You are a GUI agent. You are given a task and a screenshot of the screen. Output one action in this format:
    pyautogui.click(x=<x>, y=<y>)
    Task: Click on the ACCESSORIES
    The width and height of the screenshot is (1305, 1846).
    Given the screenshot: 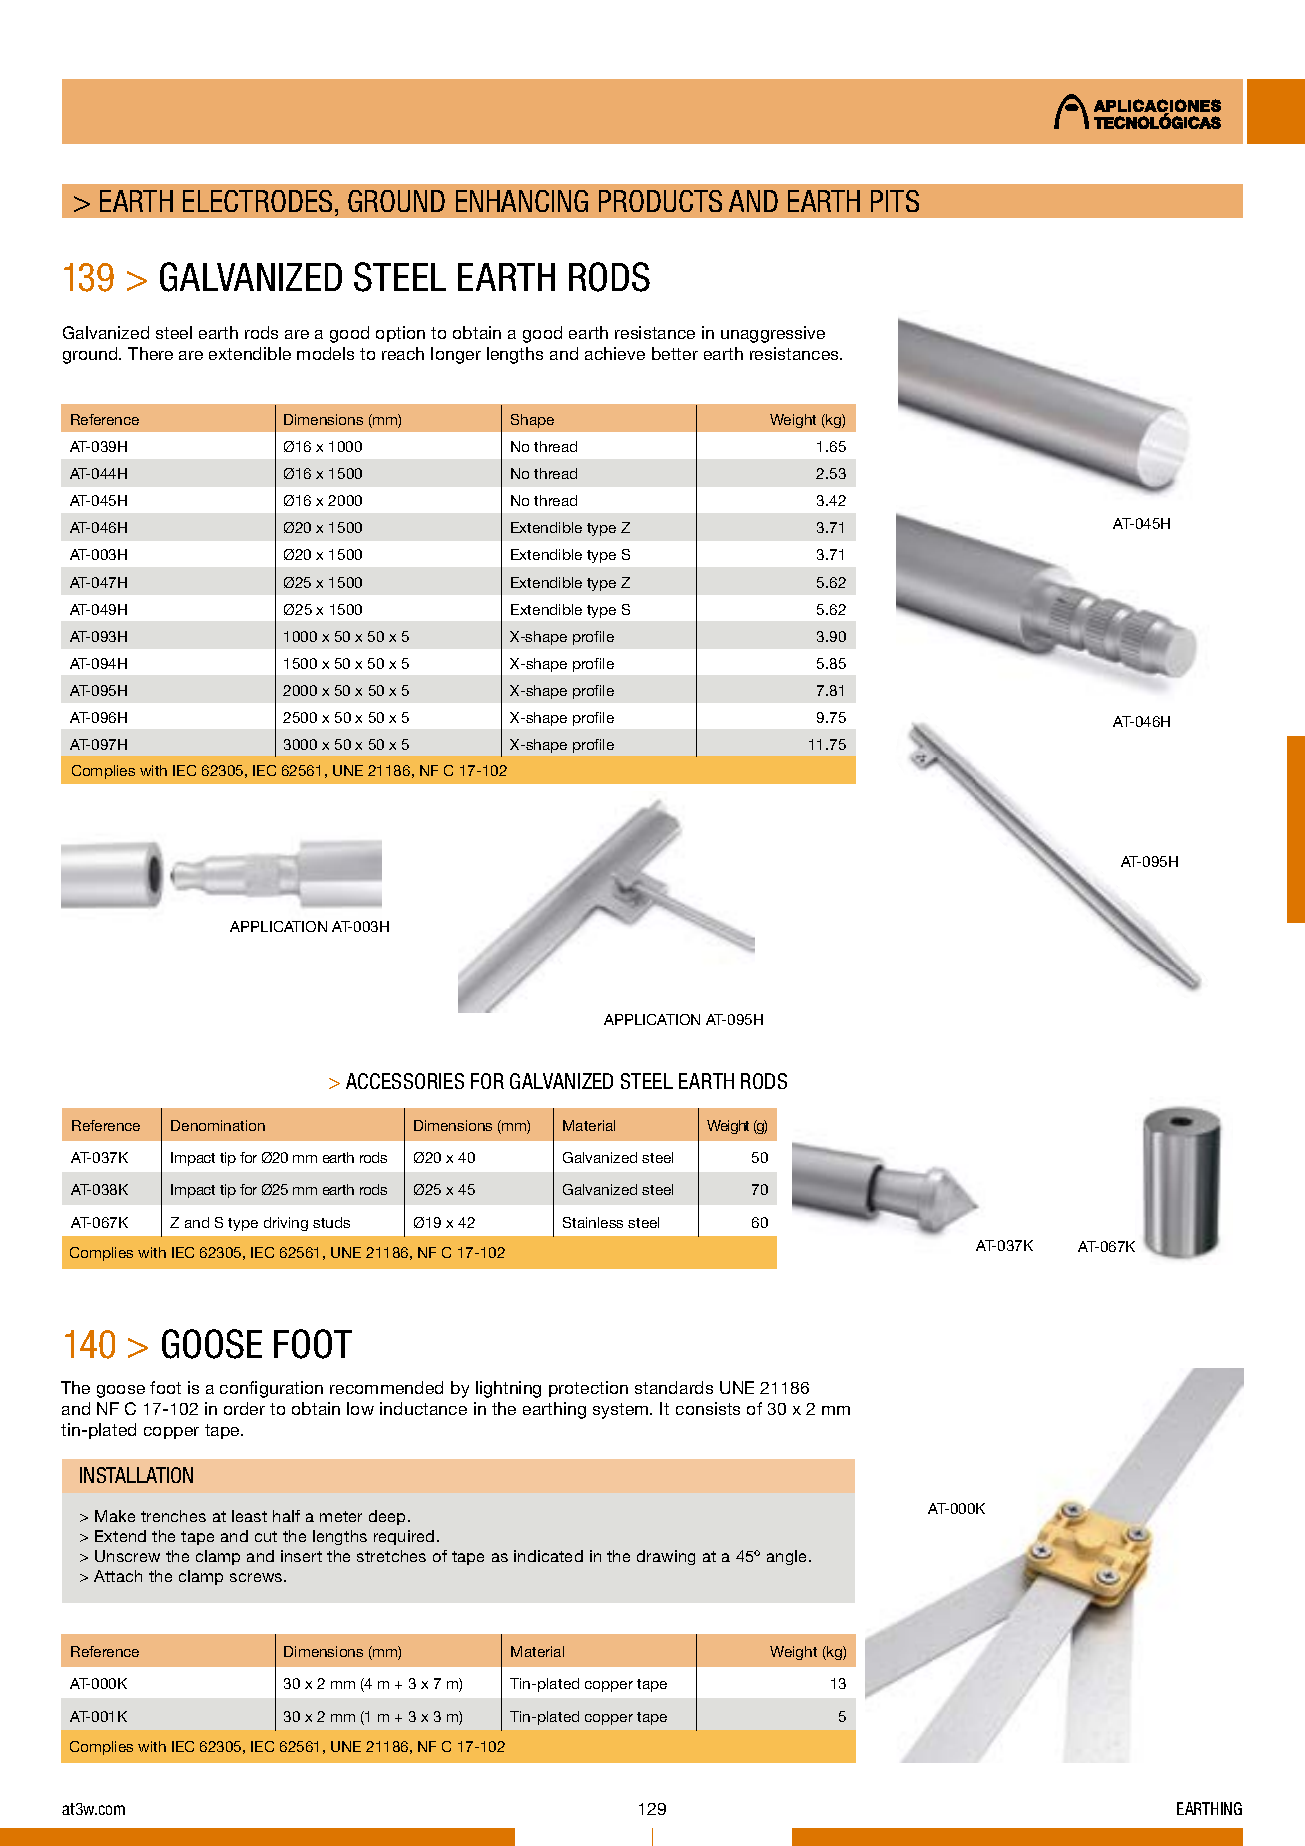 What is the action you would take?
    pyautogui.click(x=405, y=1081)
